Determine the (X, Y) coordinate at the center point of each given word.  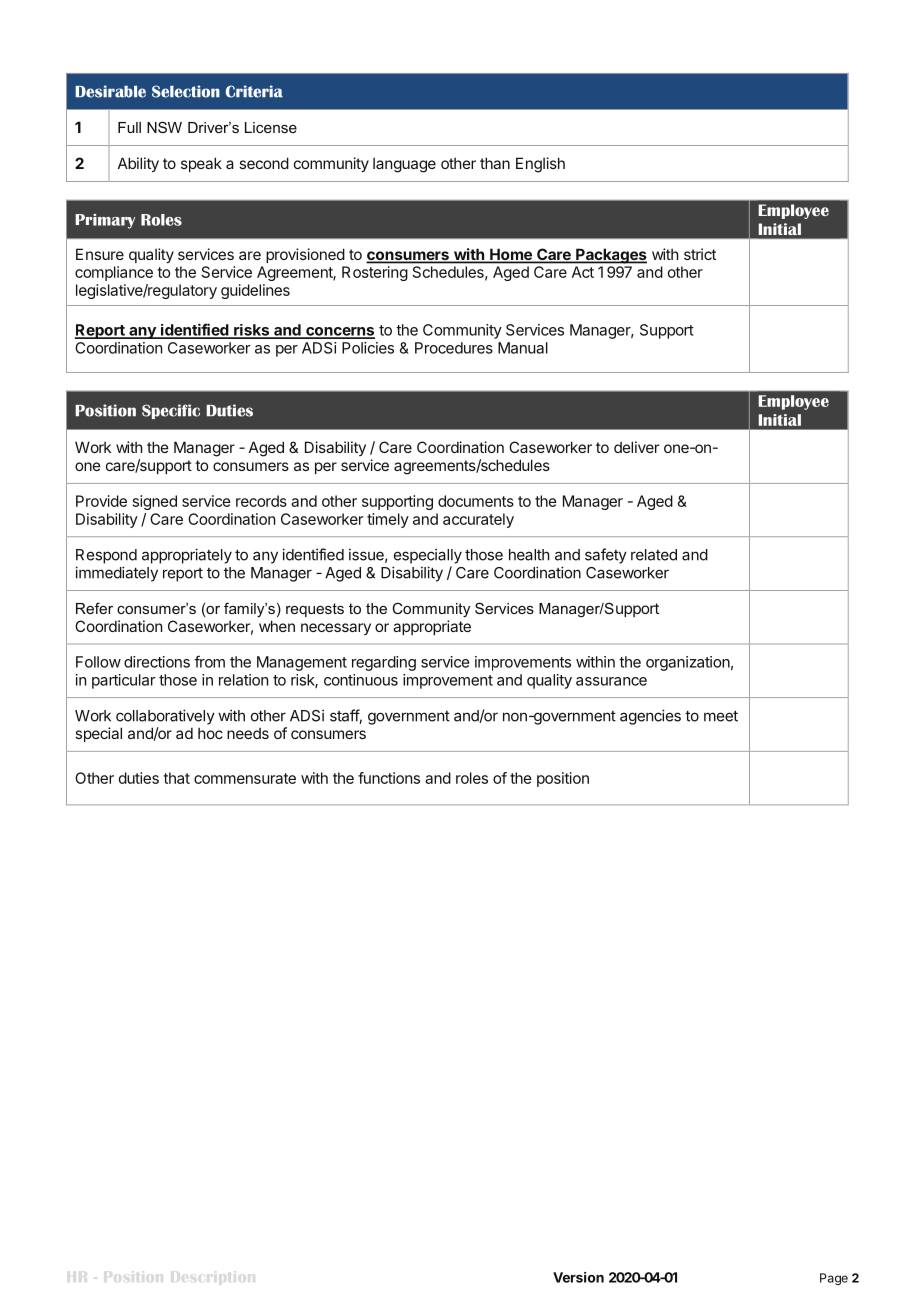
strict (700, 254)
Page (834, 1279)
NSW (164, 127)
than (495, 163)
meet (721, 716)
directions (157, 662)
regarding (384, 663)
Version (578, 1277)
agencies (650, 717)
